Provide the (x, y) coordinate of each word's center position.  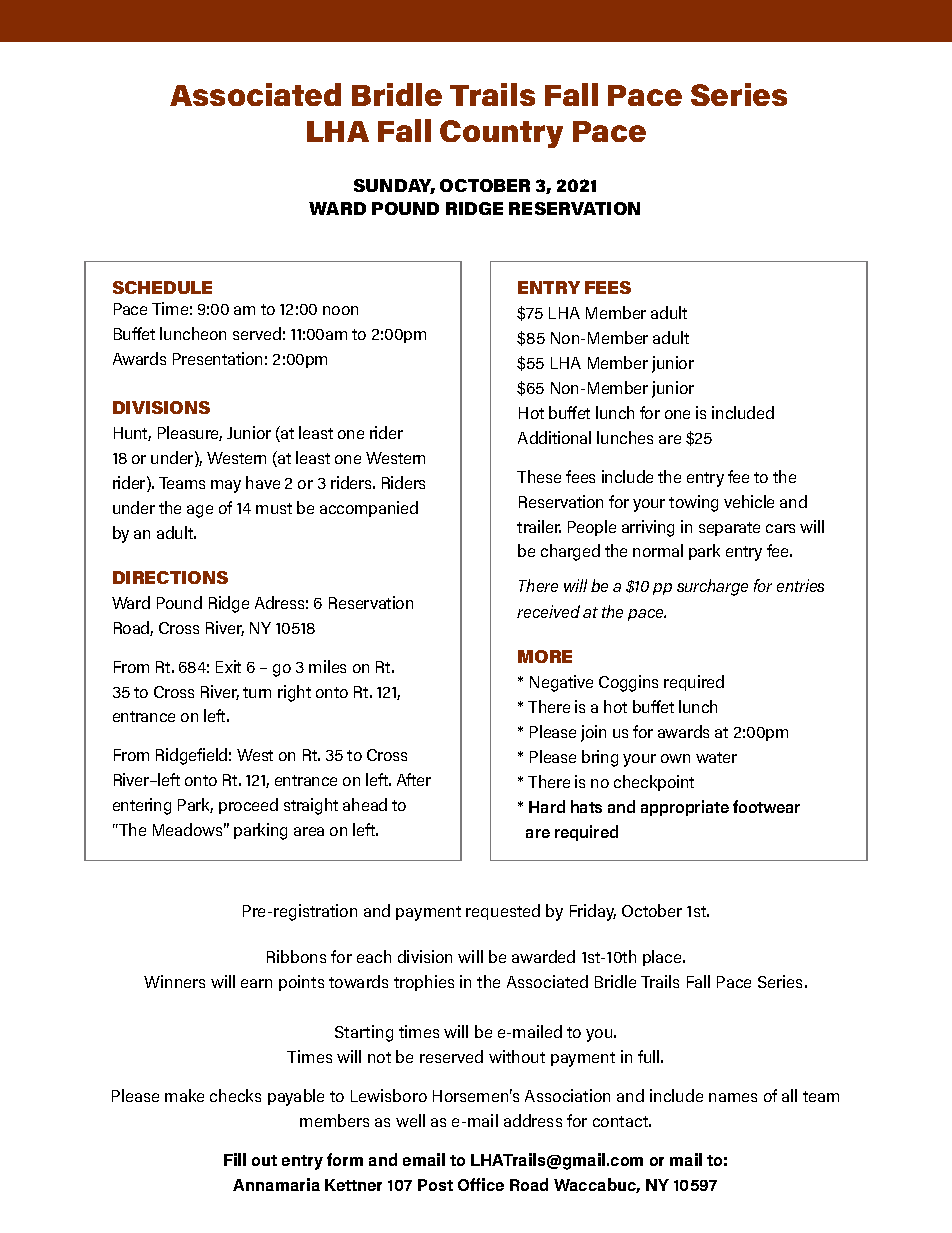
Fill (235, 1159)
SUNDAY (394, 186)
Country (501, 134)
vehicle (749, 501)
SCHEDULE (162, 287)
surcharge (712, 587)
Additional (554, 437)
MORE (545, 656)
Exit (228, 666)
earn (256, 983)
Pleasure (190, 433)
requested (503, 912)
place (663, 958)
